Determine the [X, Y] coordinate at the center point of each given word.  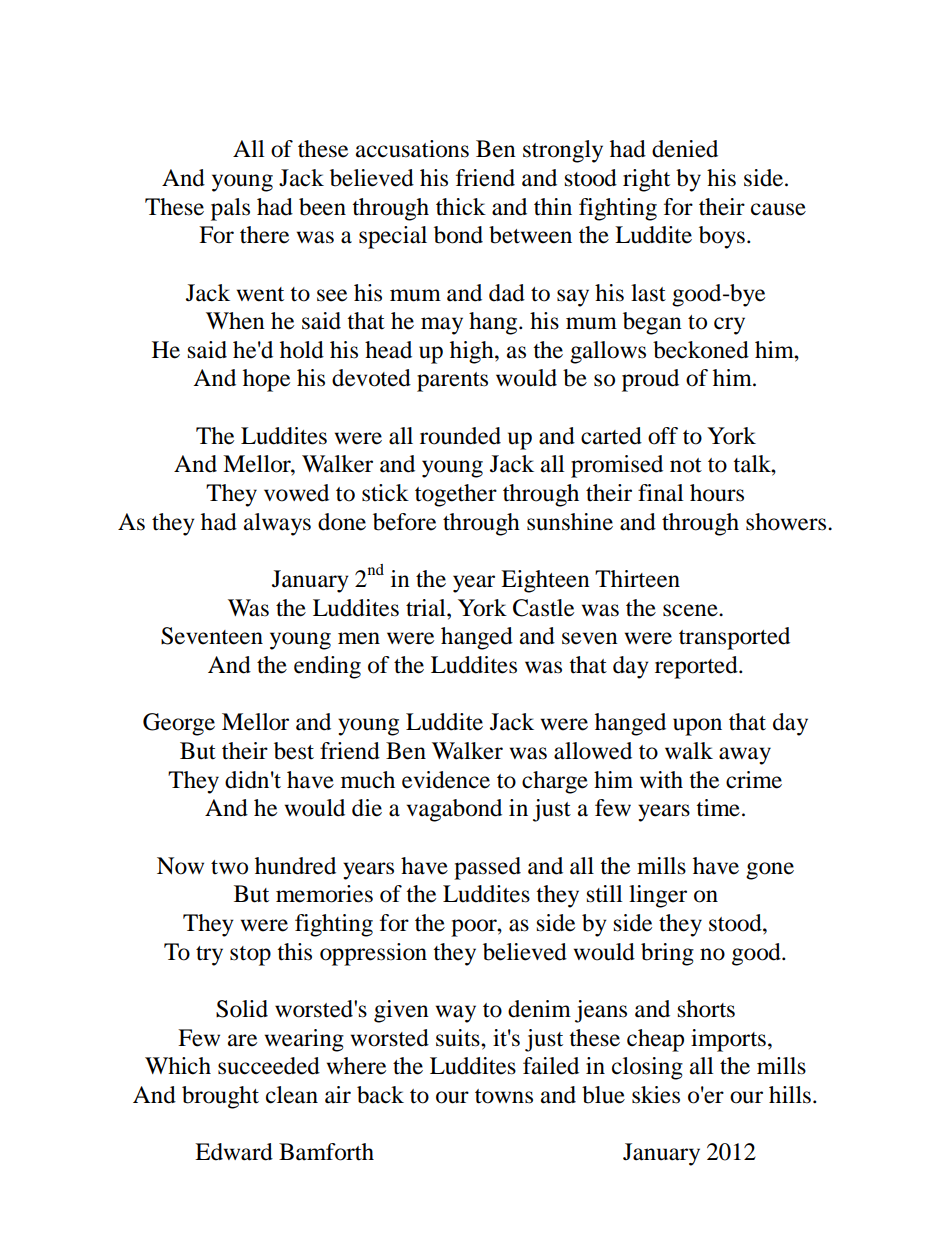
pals [230, 209]
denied [685, 149]
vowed [296, 493]
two [229, 867]
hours [717, 493]
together [456, 495]
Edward [234, 1152]
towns [504, 1096]
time [718, 808]
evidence [446, 780]
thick [461, 207]
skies [656, 1095]
